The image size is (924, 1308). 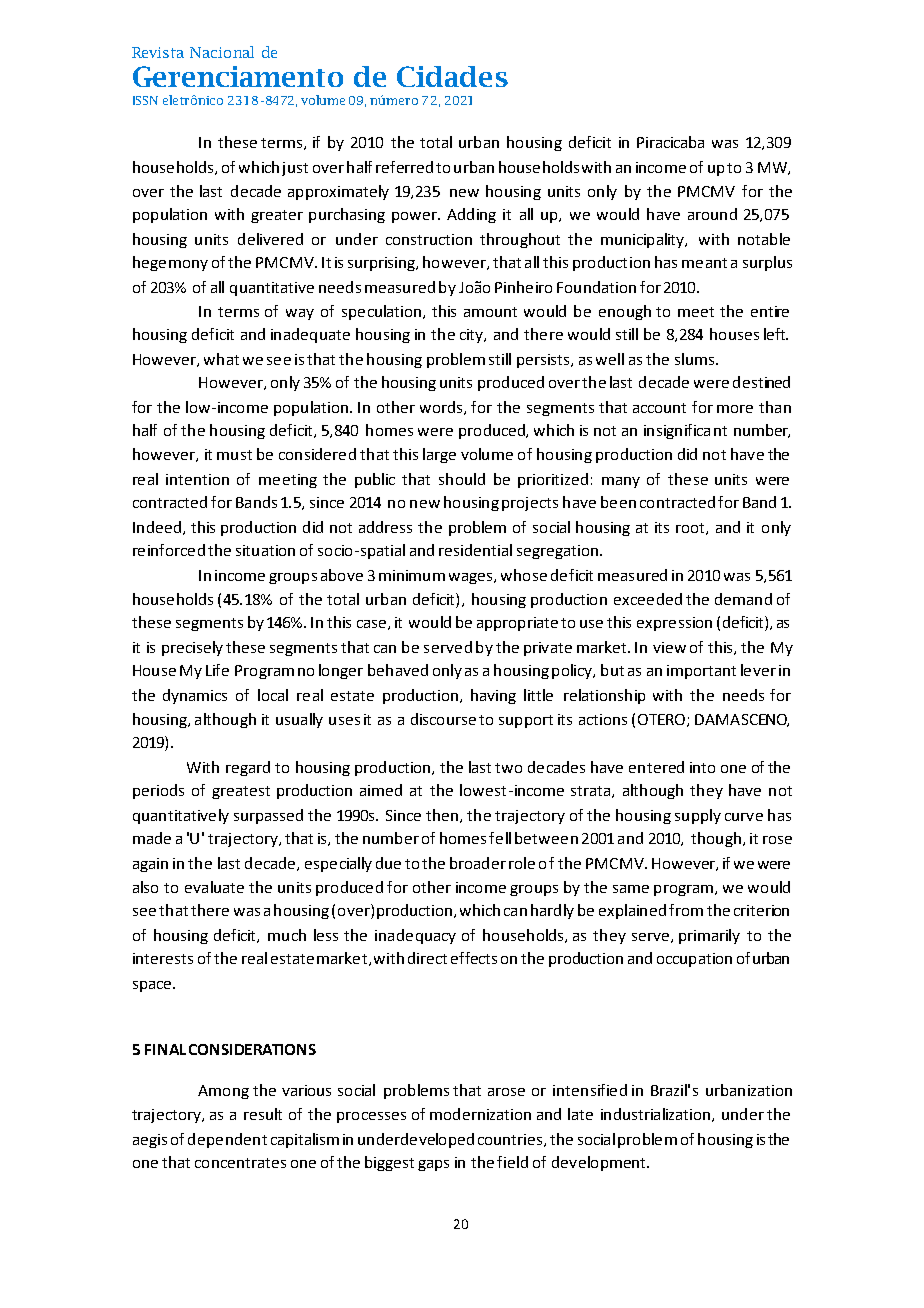 What do you see at coordinates (663, 720) in the document?
I see `OTERO` at bounding box center [663, 720].
